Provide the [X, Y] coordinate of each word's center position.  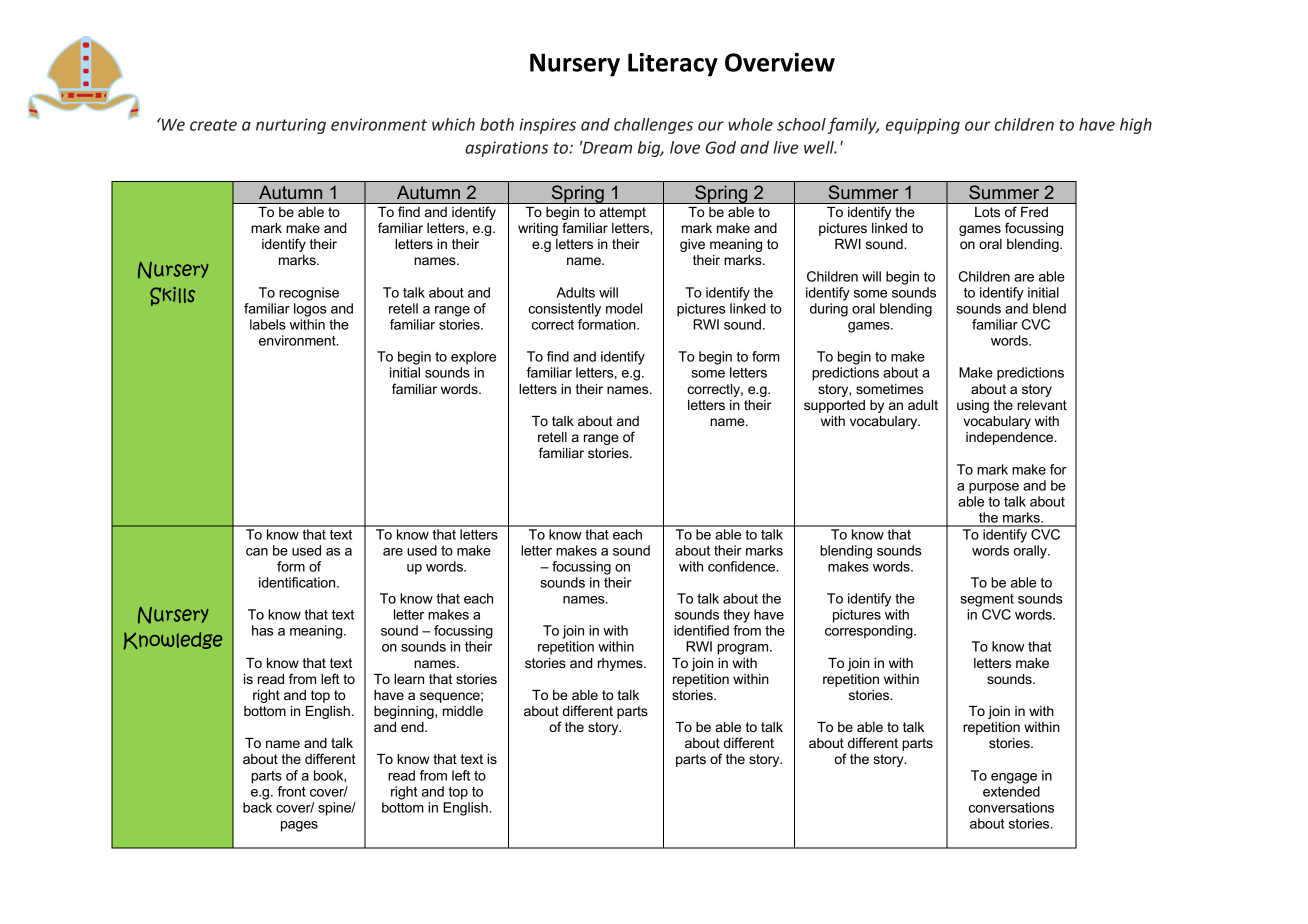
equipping [923, 126]
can [257, 552]
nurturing [291, 126]
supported [834, 406]
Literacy [673, 65]
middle [463, 711]
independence [1011, 438]
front [292, 791]
